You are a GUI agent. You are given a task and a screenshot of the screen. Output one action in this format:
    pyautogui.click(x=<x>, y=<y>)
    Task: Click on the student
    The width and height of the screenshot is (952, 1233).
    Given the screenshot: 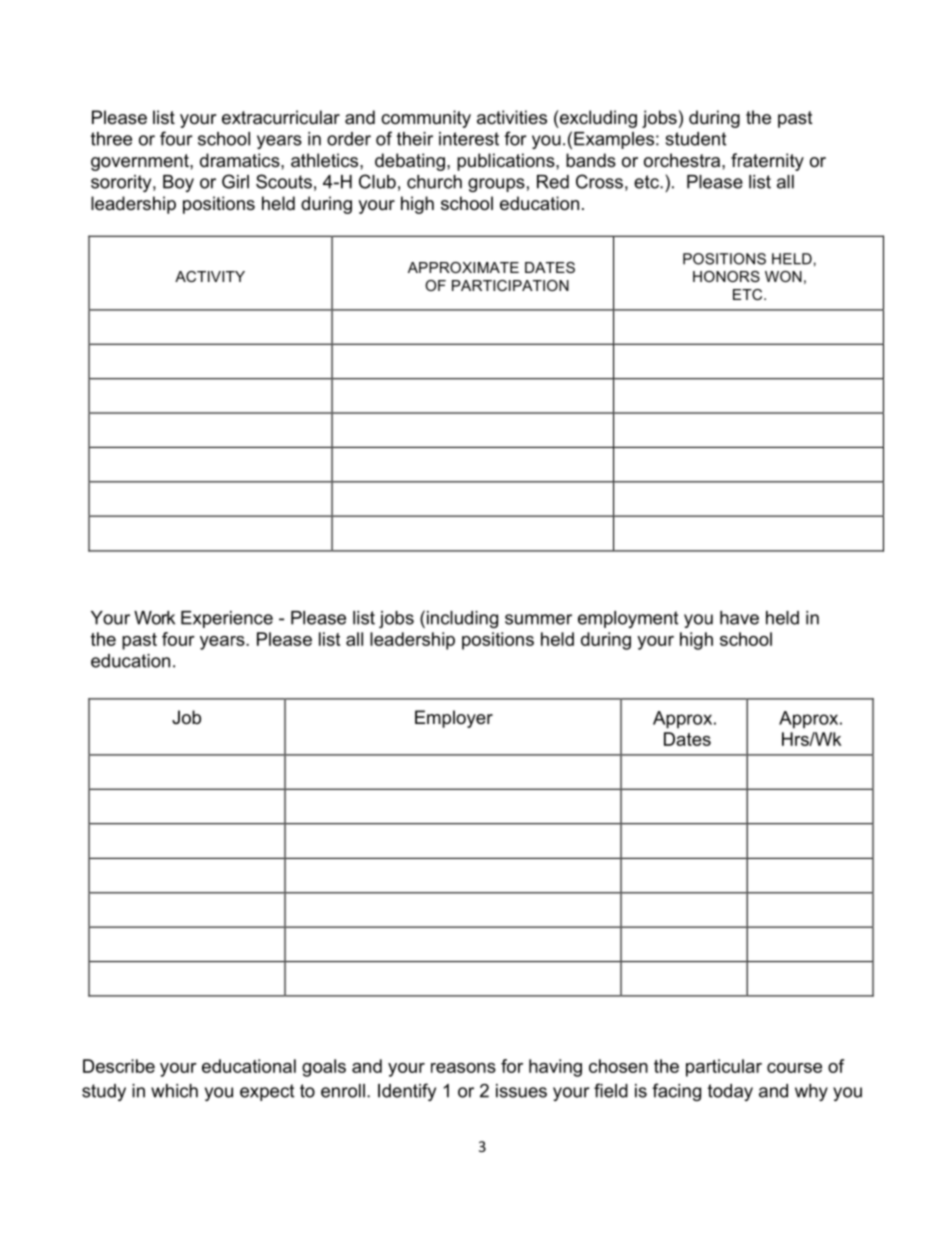 What is the action you would take?
    pyautogui.click(x=695, y=139)
